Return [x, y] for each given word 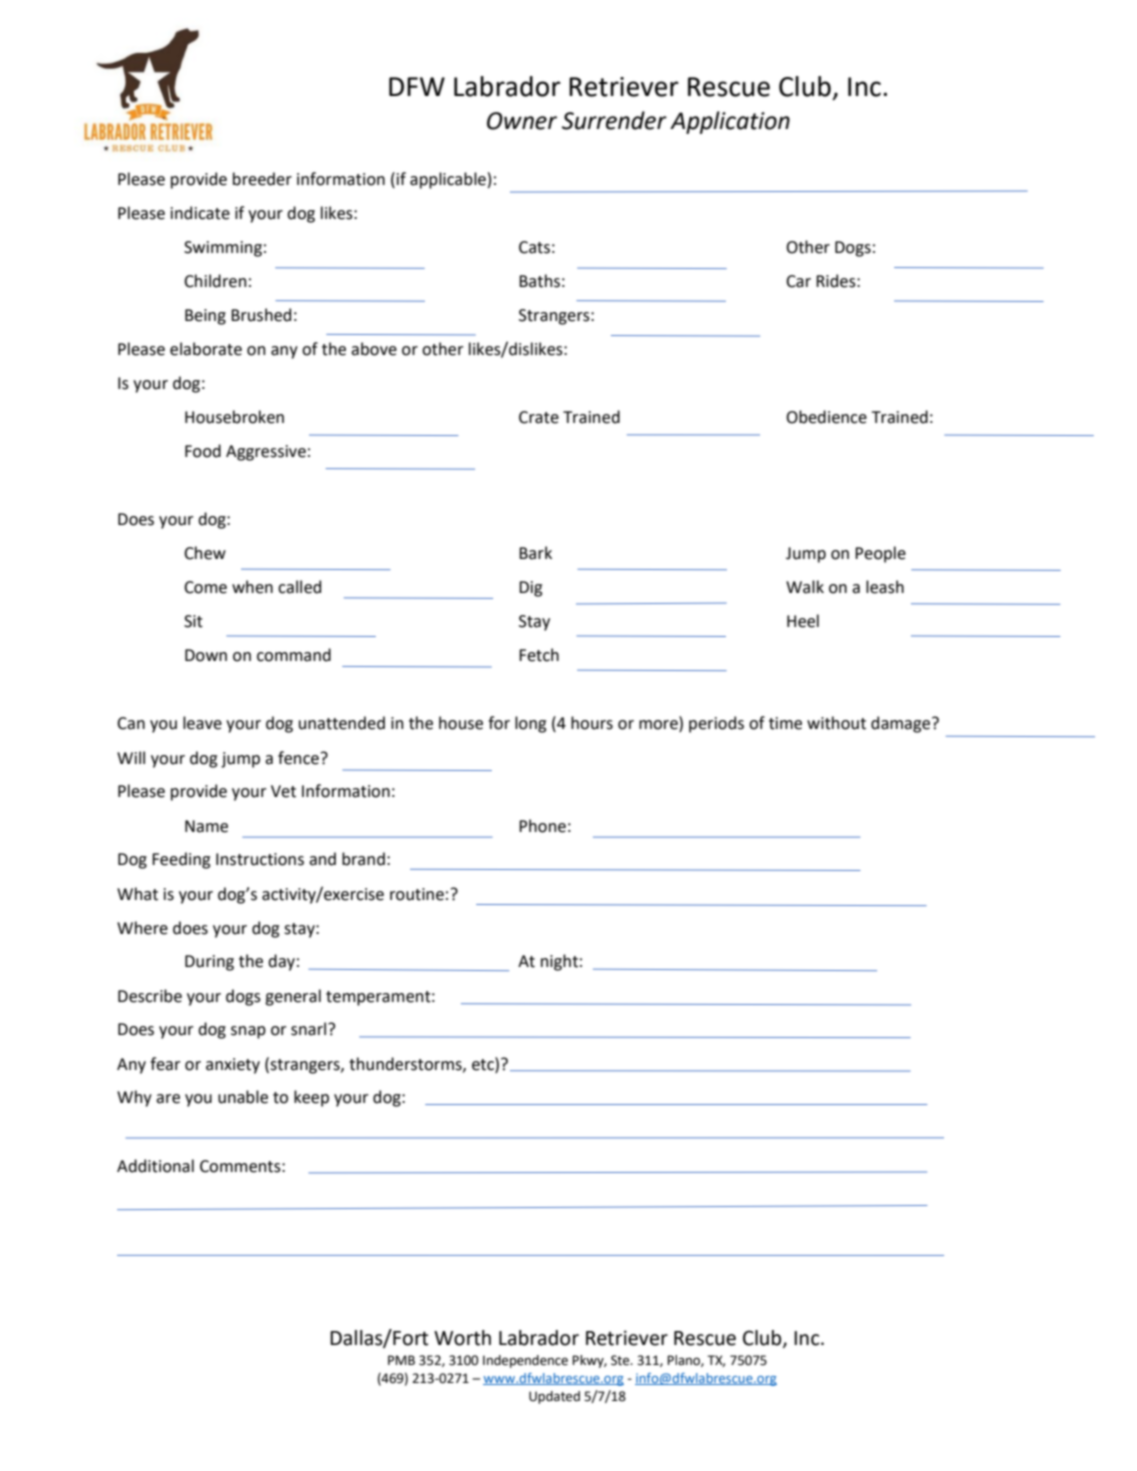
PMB [401, 1360]
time [785, 723]
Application [730, 122]
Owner [522, 121]
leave [202, 723]
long [530, 724]
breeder [262, 179]
